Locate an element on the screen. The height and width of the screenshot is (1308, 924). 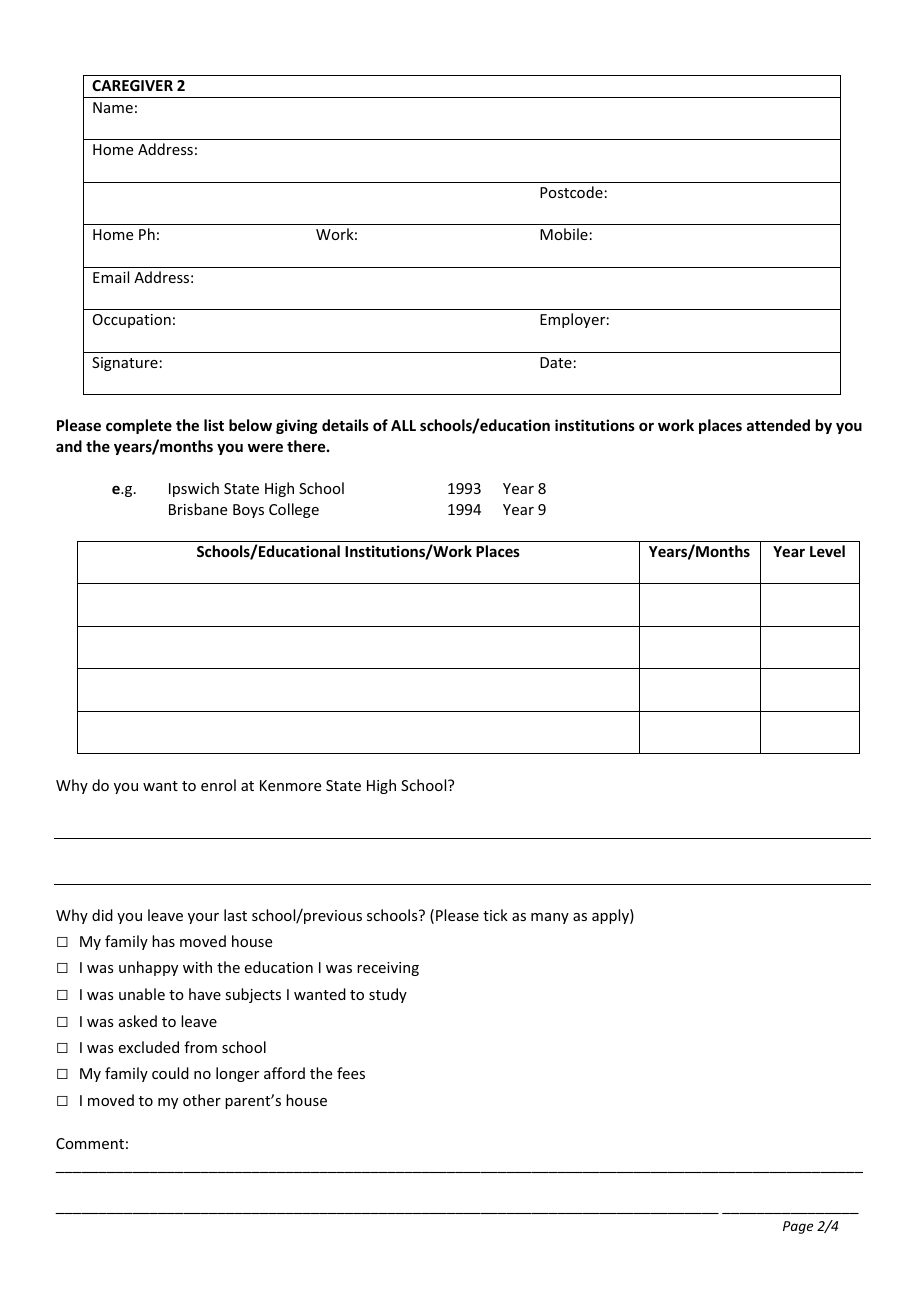
enrol is located at coordinates (218, 785).
